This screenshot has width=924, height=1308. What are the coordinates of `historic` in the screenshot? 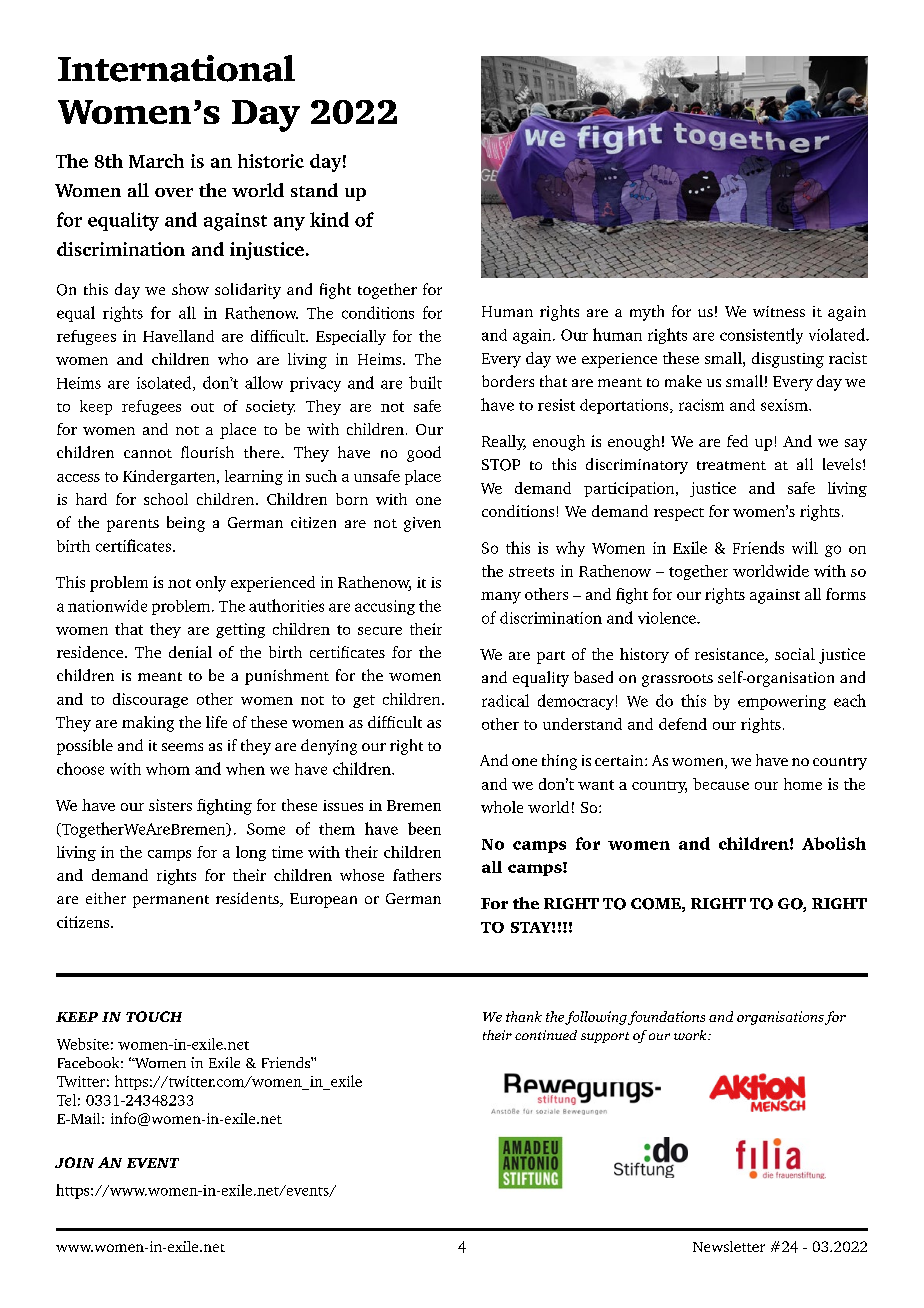 It's located at (271, 161).
